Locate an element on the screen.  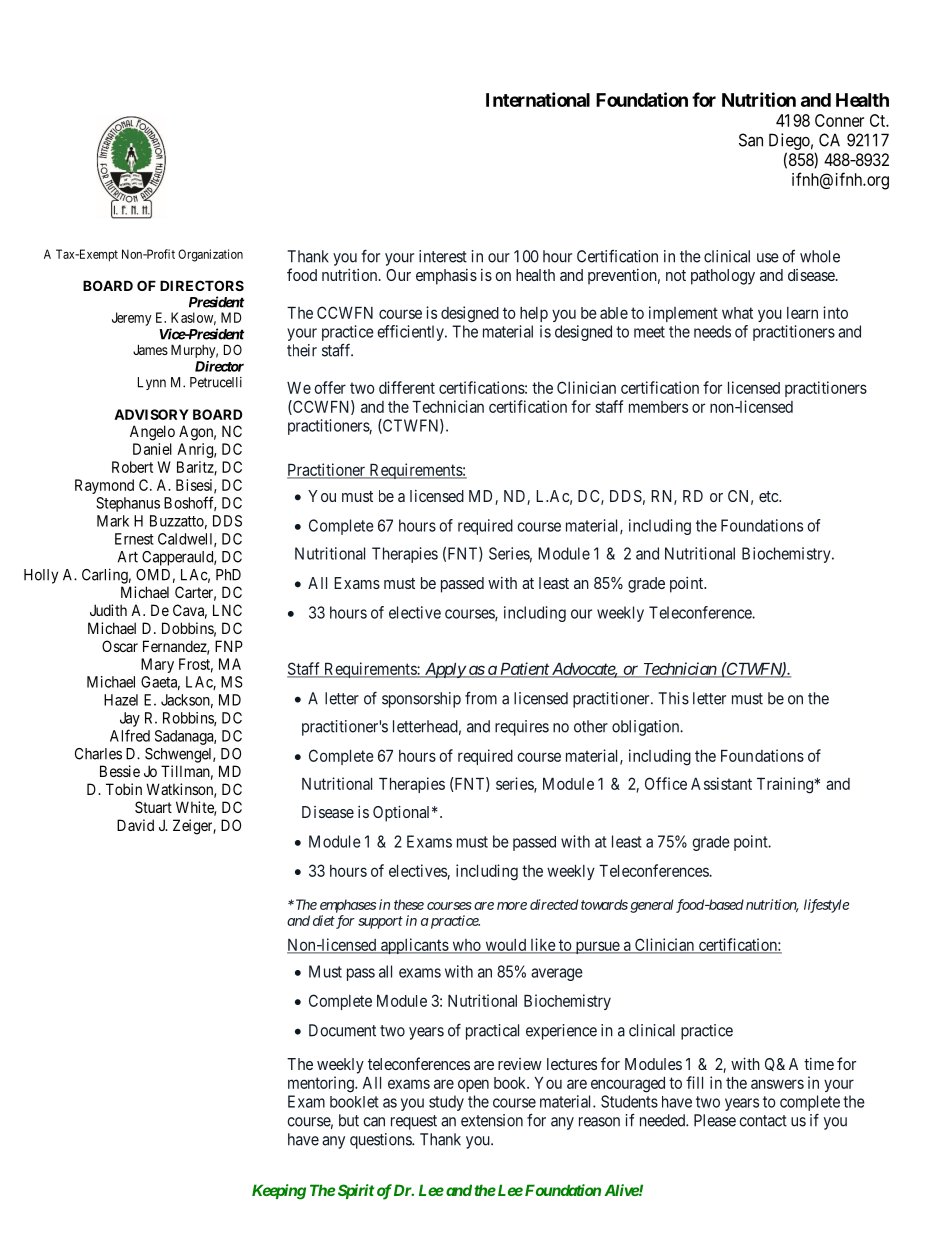
contact is located at coordinates (763, 1121).
